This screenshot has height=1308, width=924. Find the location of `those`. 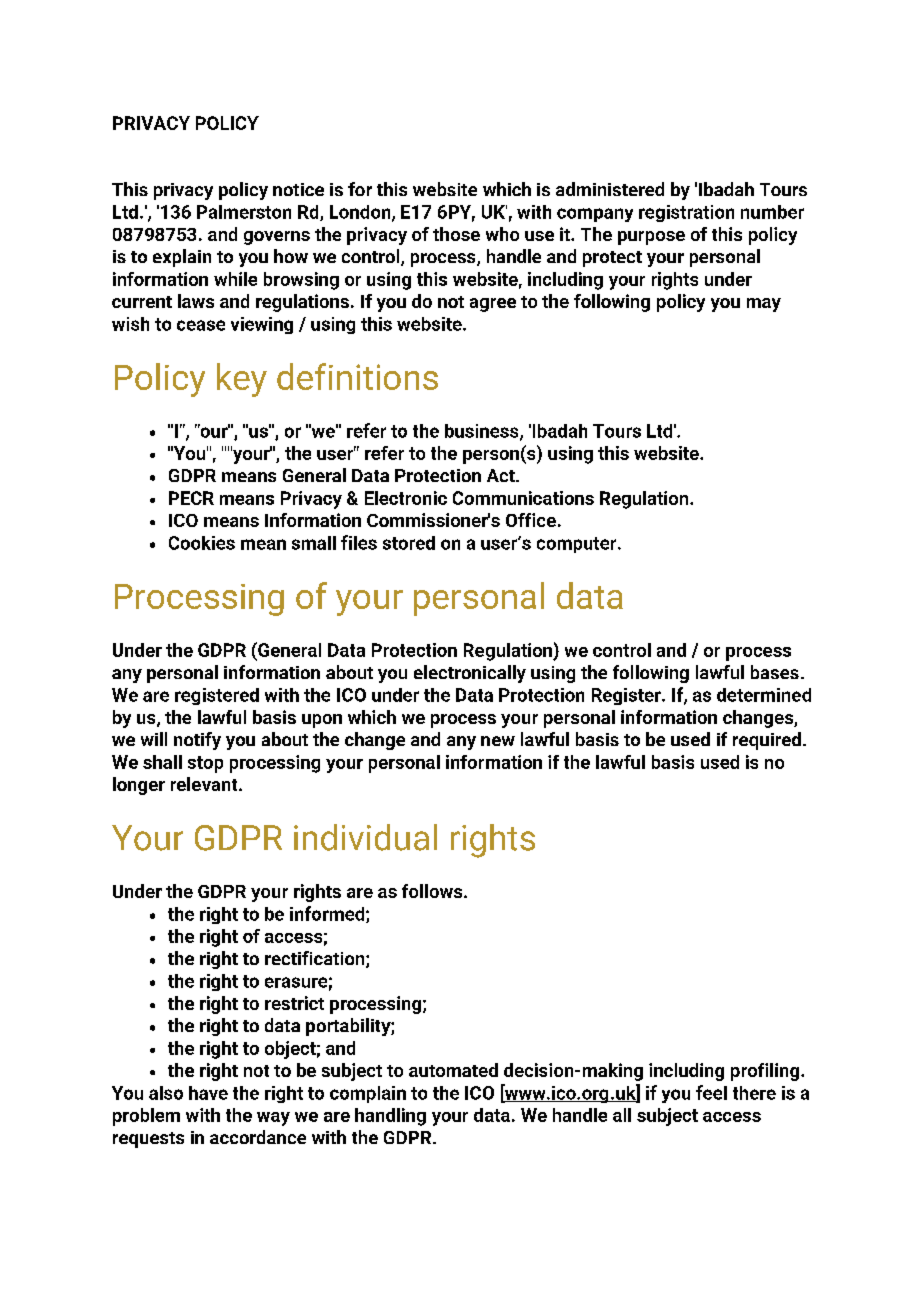

those is located at coordinates (456, 234).
